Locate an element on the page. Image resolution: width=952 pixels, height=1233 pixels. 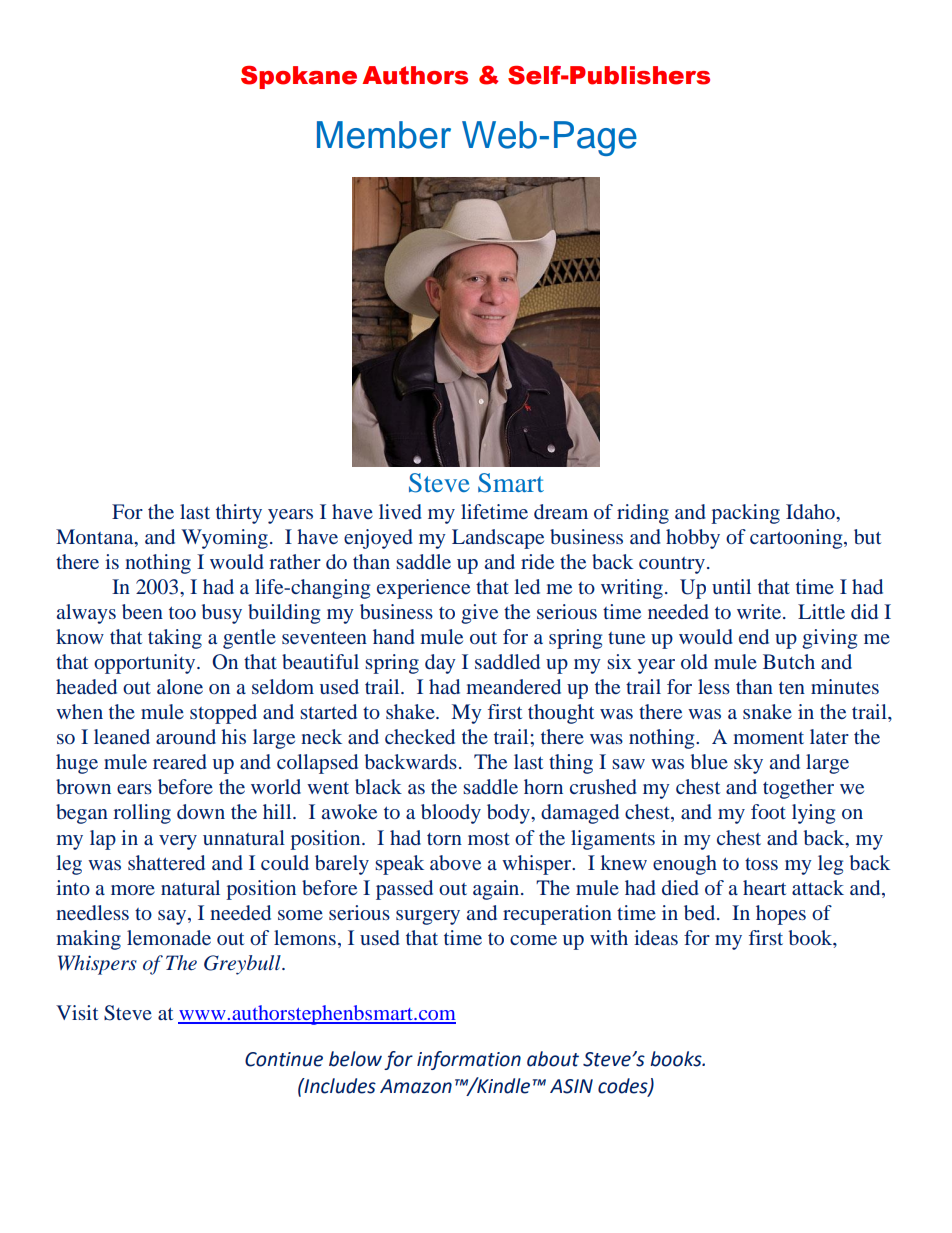
around is located at coordinates (186, 736).
